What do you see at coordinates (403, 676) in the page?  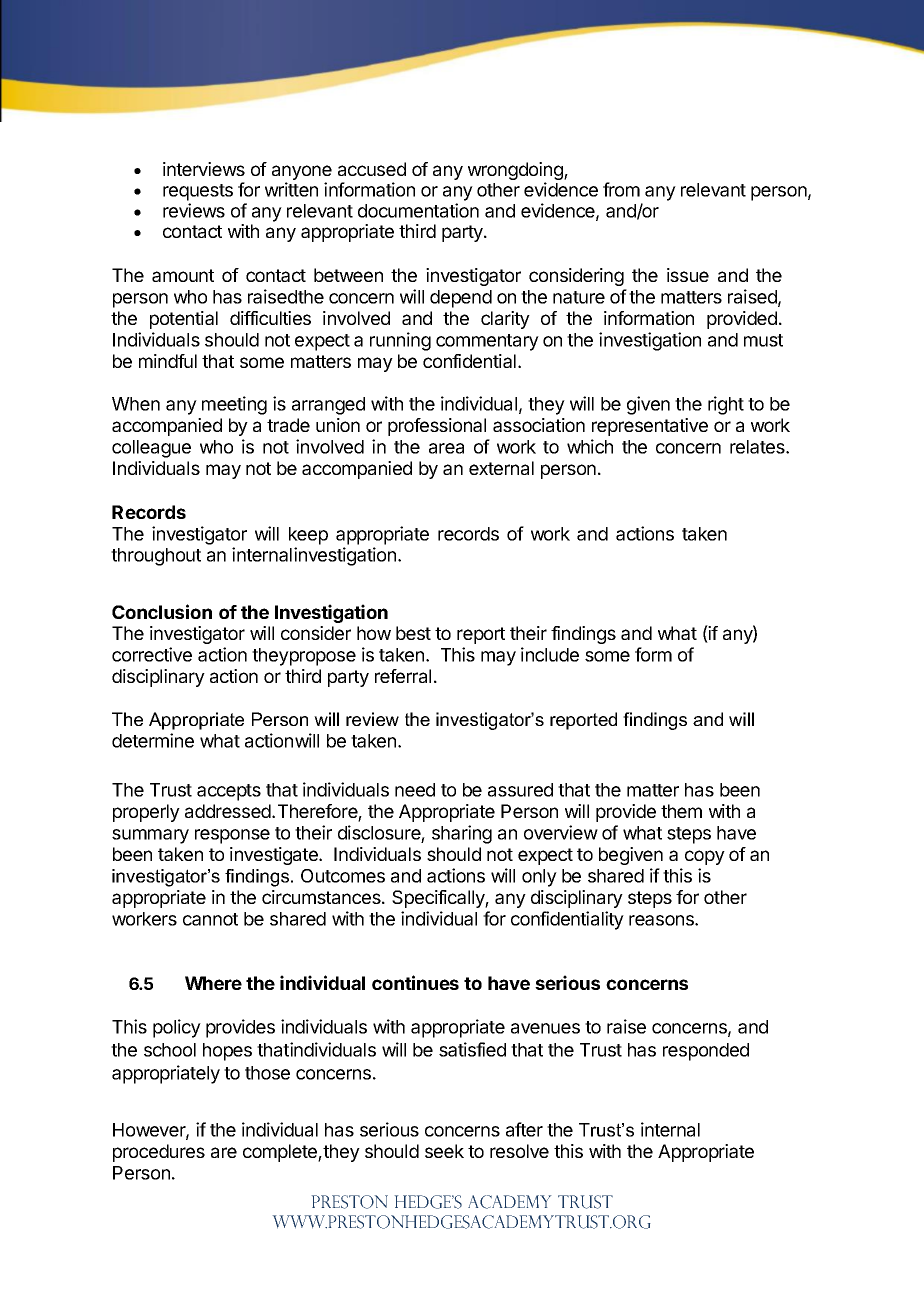 I see `referral` at bounding box center [403, 676].
